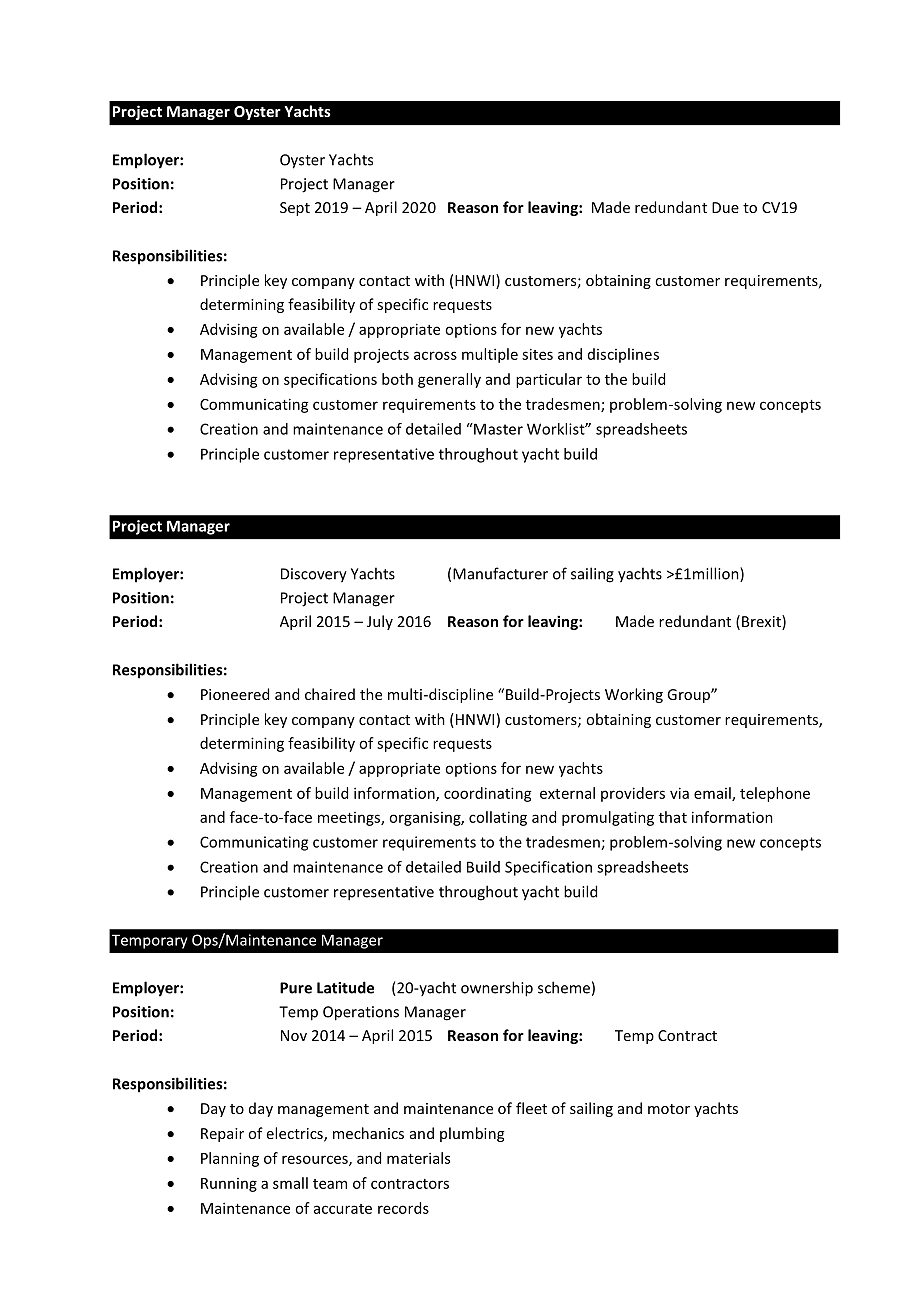 This screenshot has height=1307, width=924. I want to click on Group, so click(689, 696).
